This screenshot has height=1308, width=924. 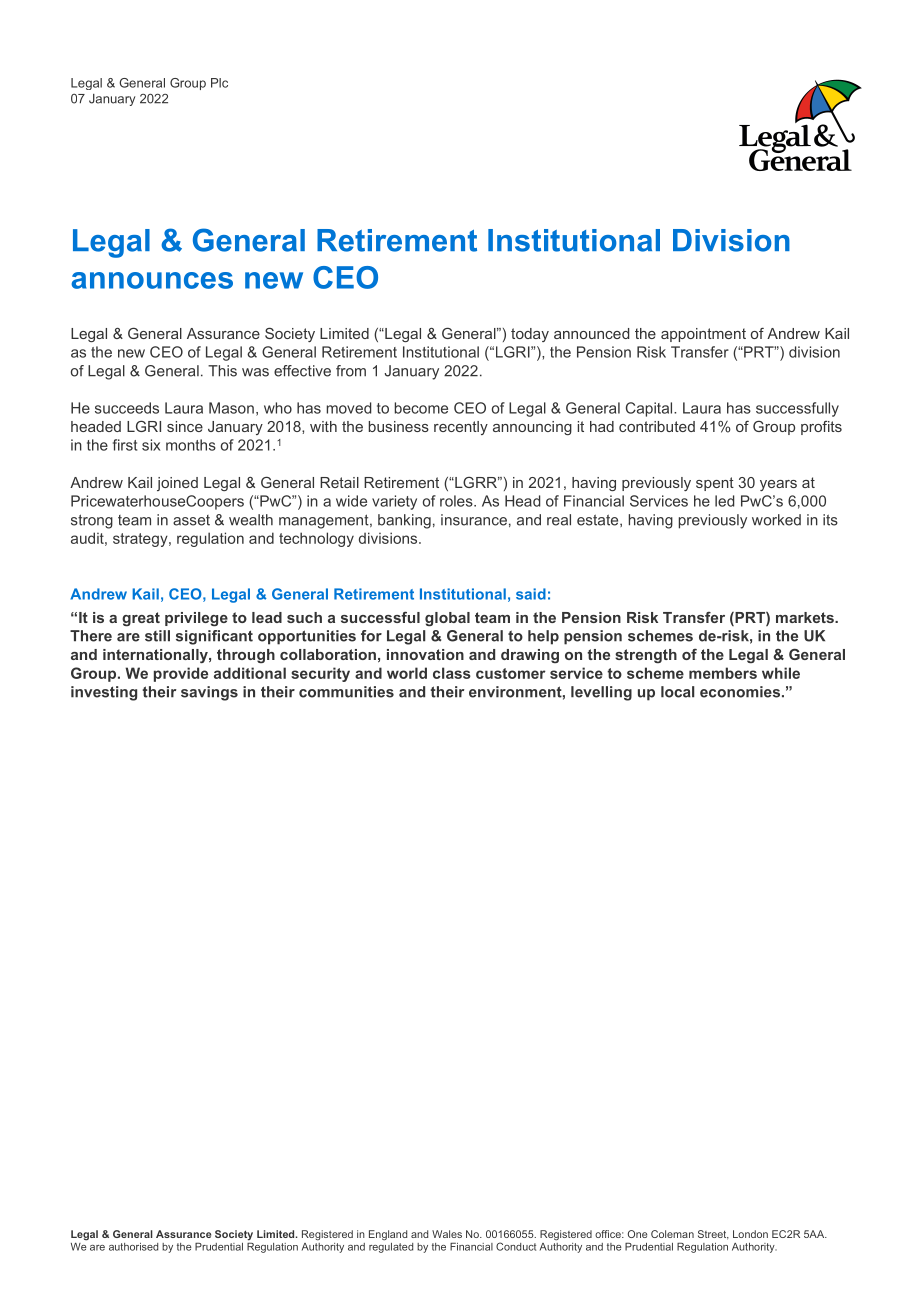 I want to click on appointment, so click(x=703, y=335).
